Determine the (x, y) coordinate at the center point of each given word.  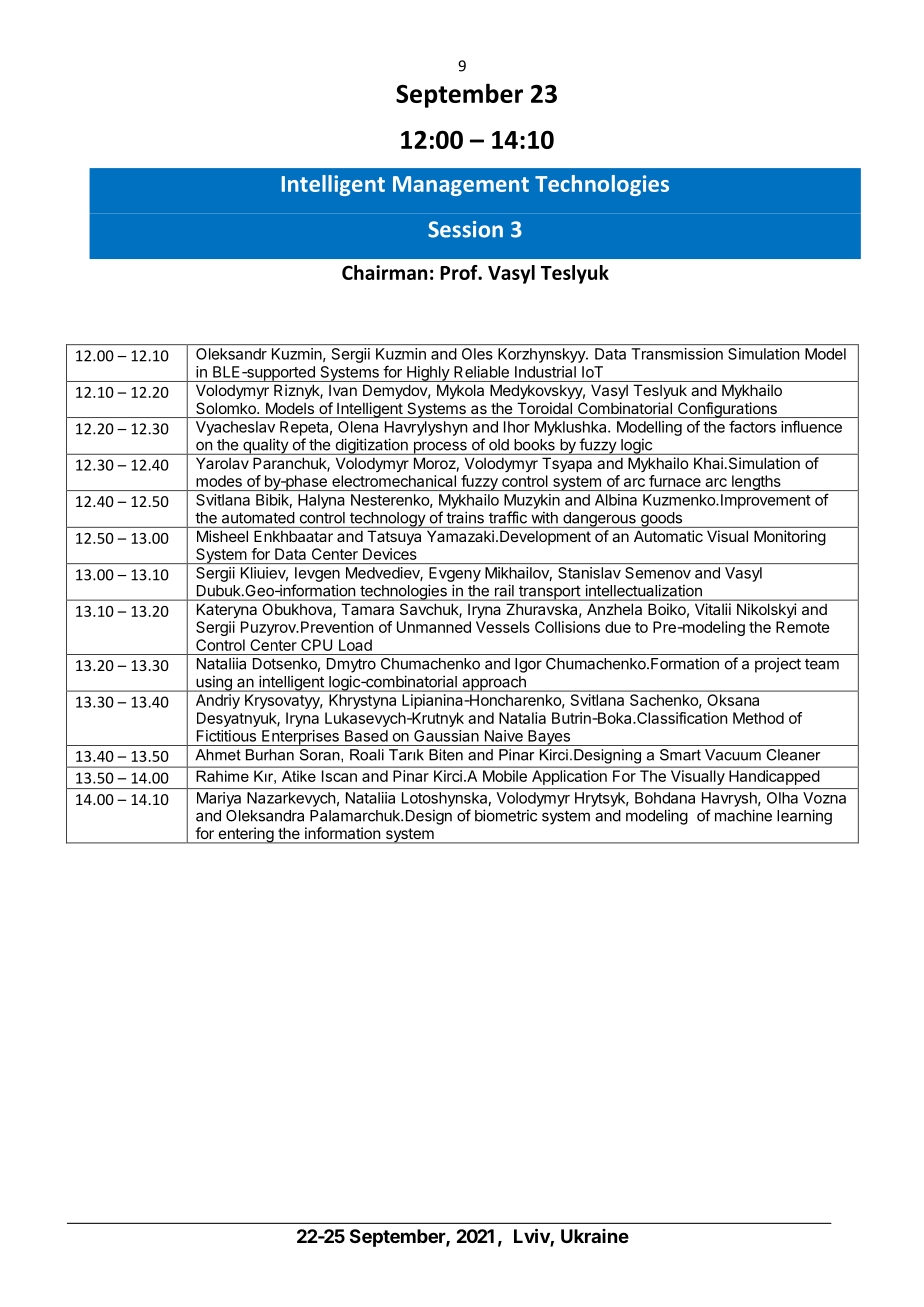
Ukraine (595, 1236)
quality (265, 446)
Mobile (505, 776)
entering (246, 835)
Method (758, 718)
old (499, 445)
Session (465, 229)
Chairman (384, 272)
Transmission (677, 354)
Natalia (522, 718)
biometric (506, 815)
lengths (756, 483)
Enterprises (300, 738)
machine (743, 815)
